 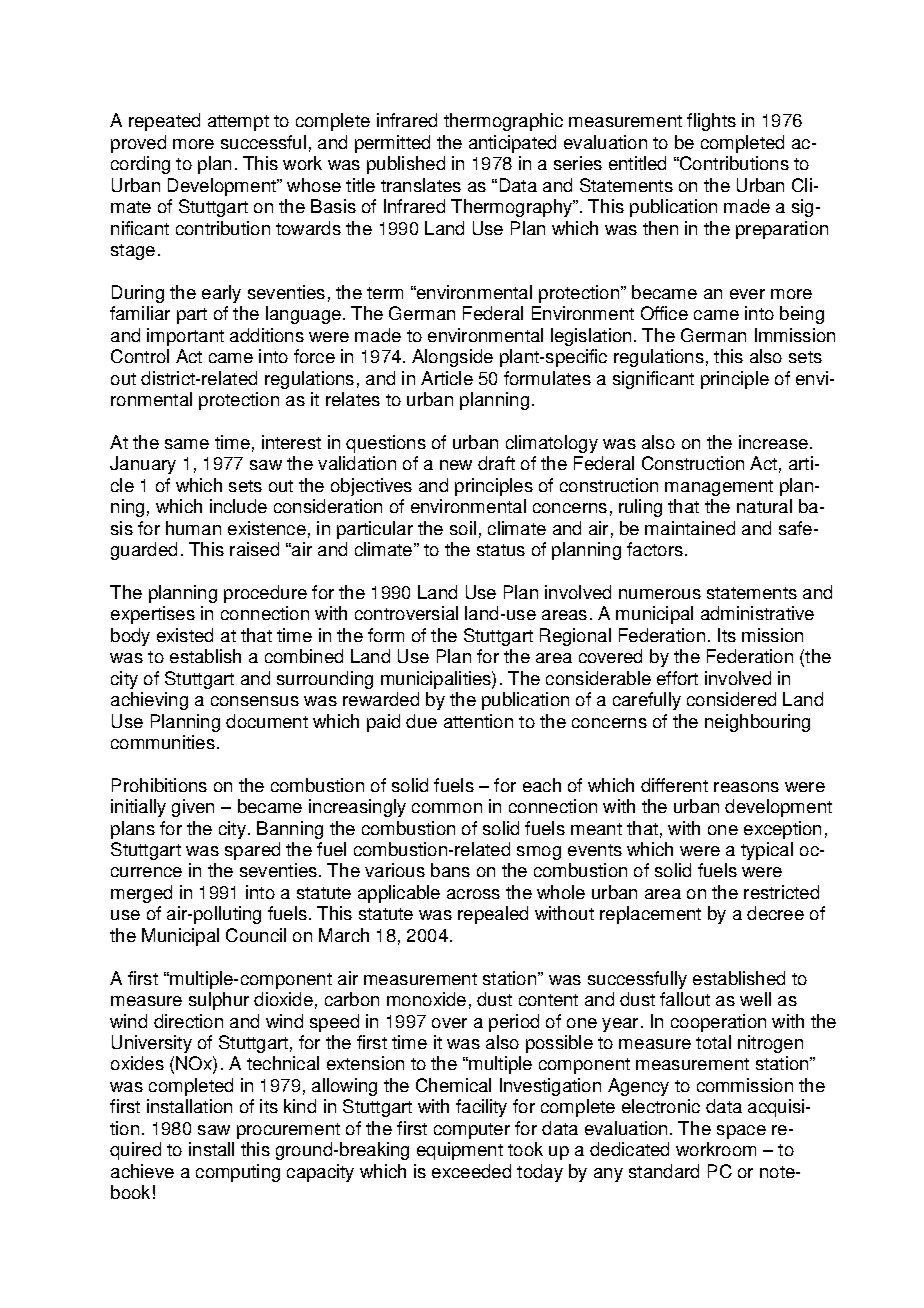 I want to click on flights, so click(x=711, y=122).
